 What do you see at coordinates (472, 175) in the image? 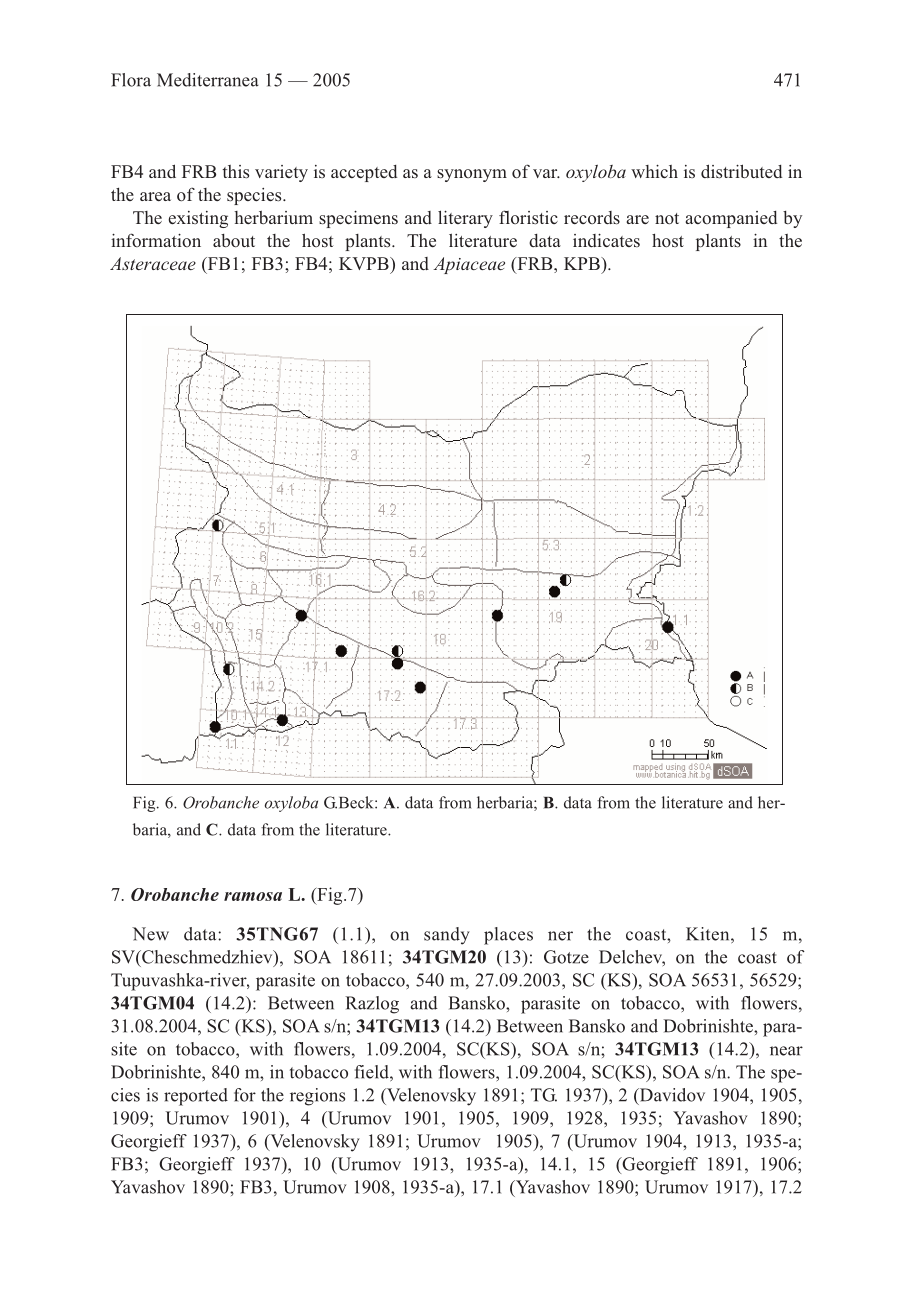
I see `synonym` at bounding box center [472, 175].
